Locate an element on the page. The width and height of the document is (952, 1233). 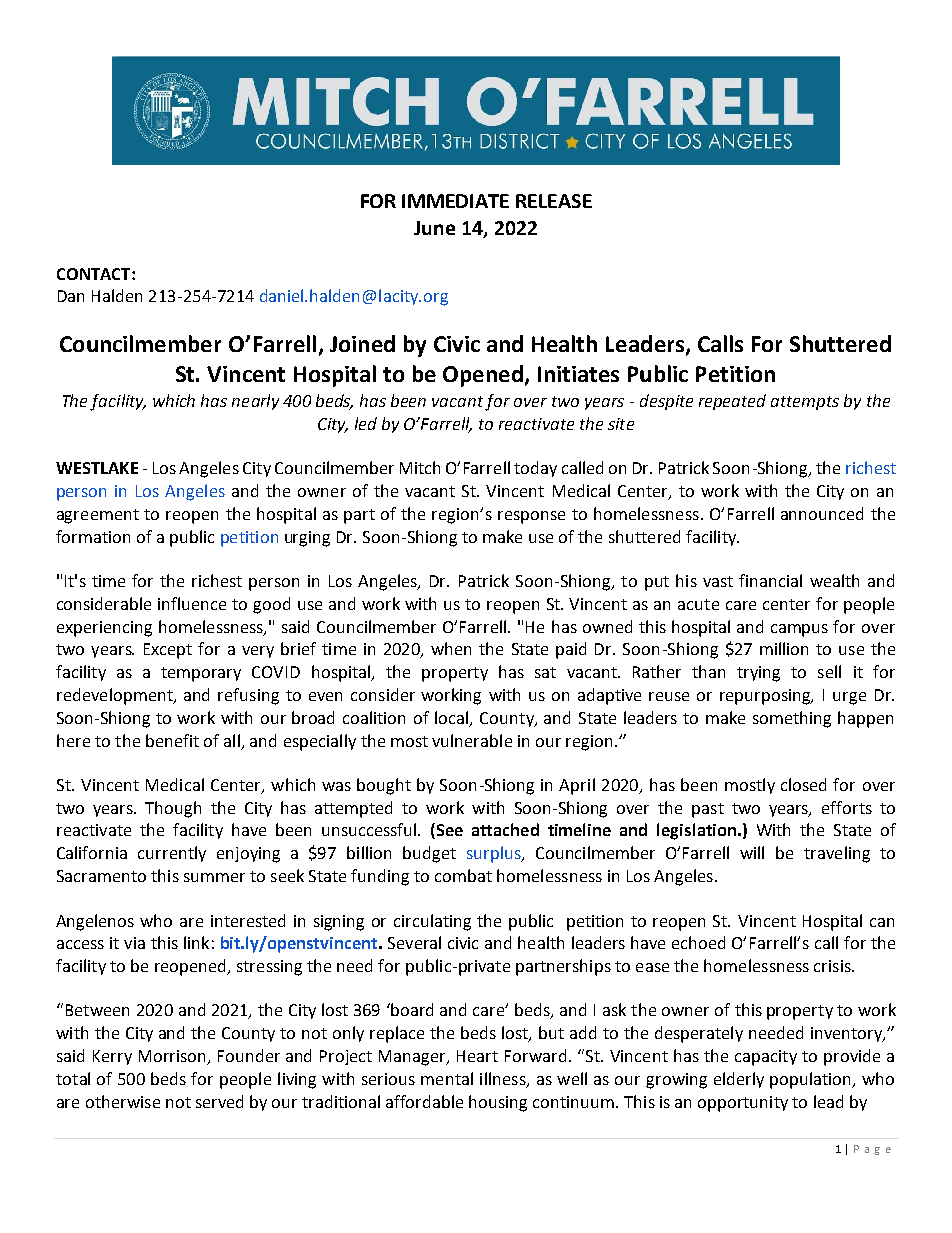
elderly is located at coordinates (739, 1080).
